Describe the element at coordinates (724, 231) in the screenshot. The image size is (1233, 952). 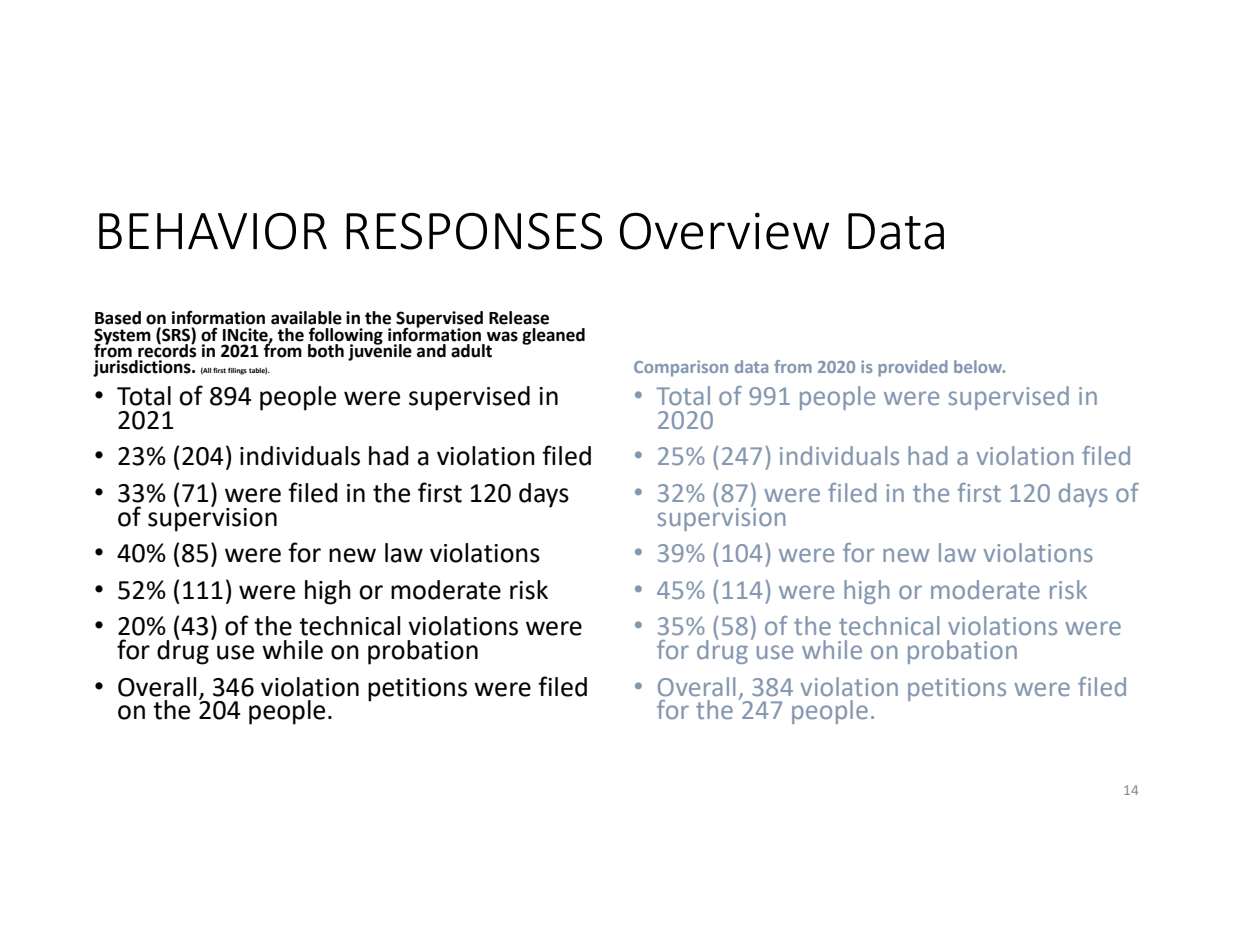
I see `Overview` at that location.
